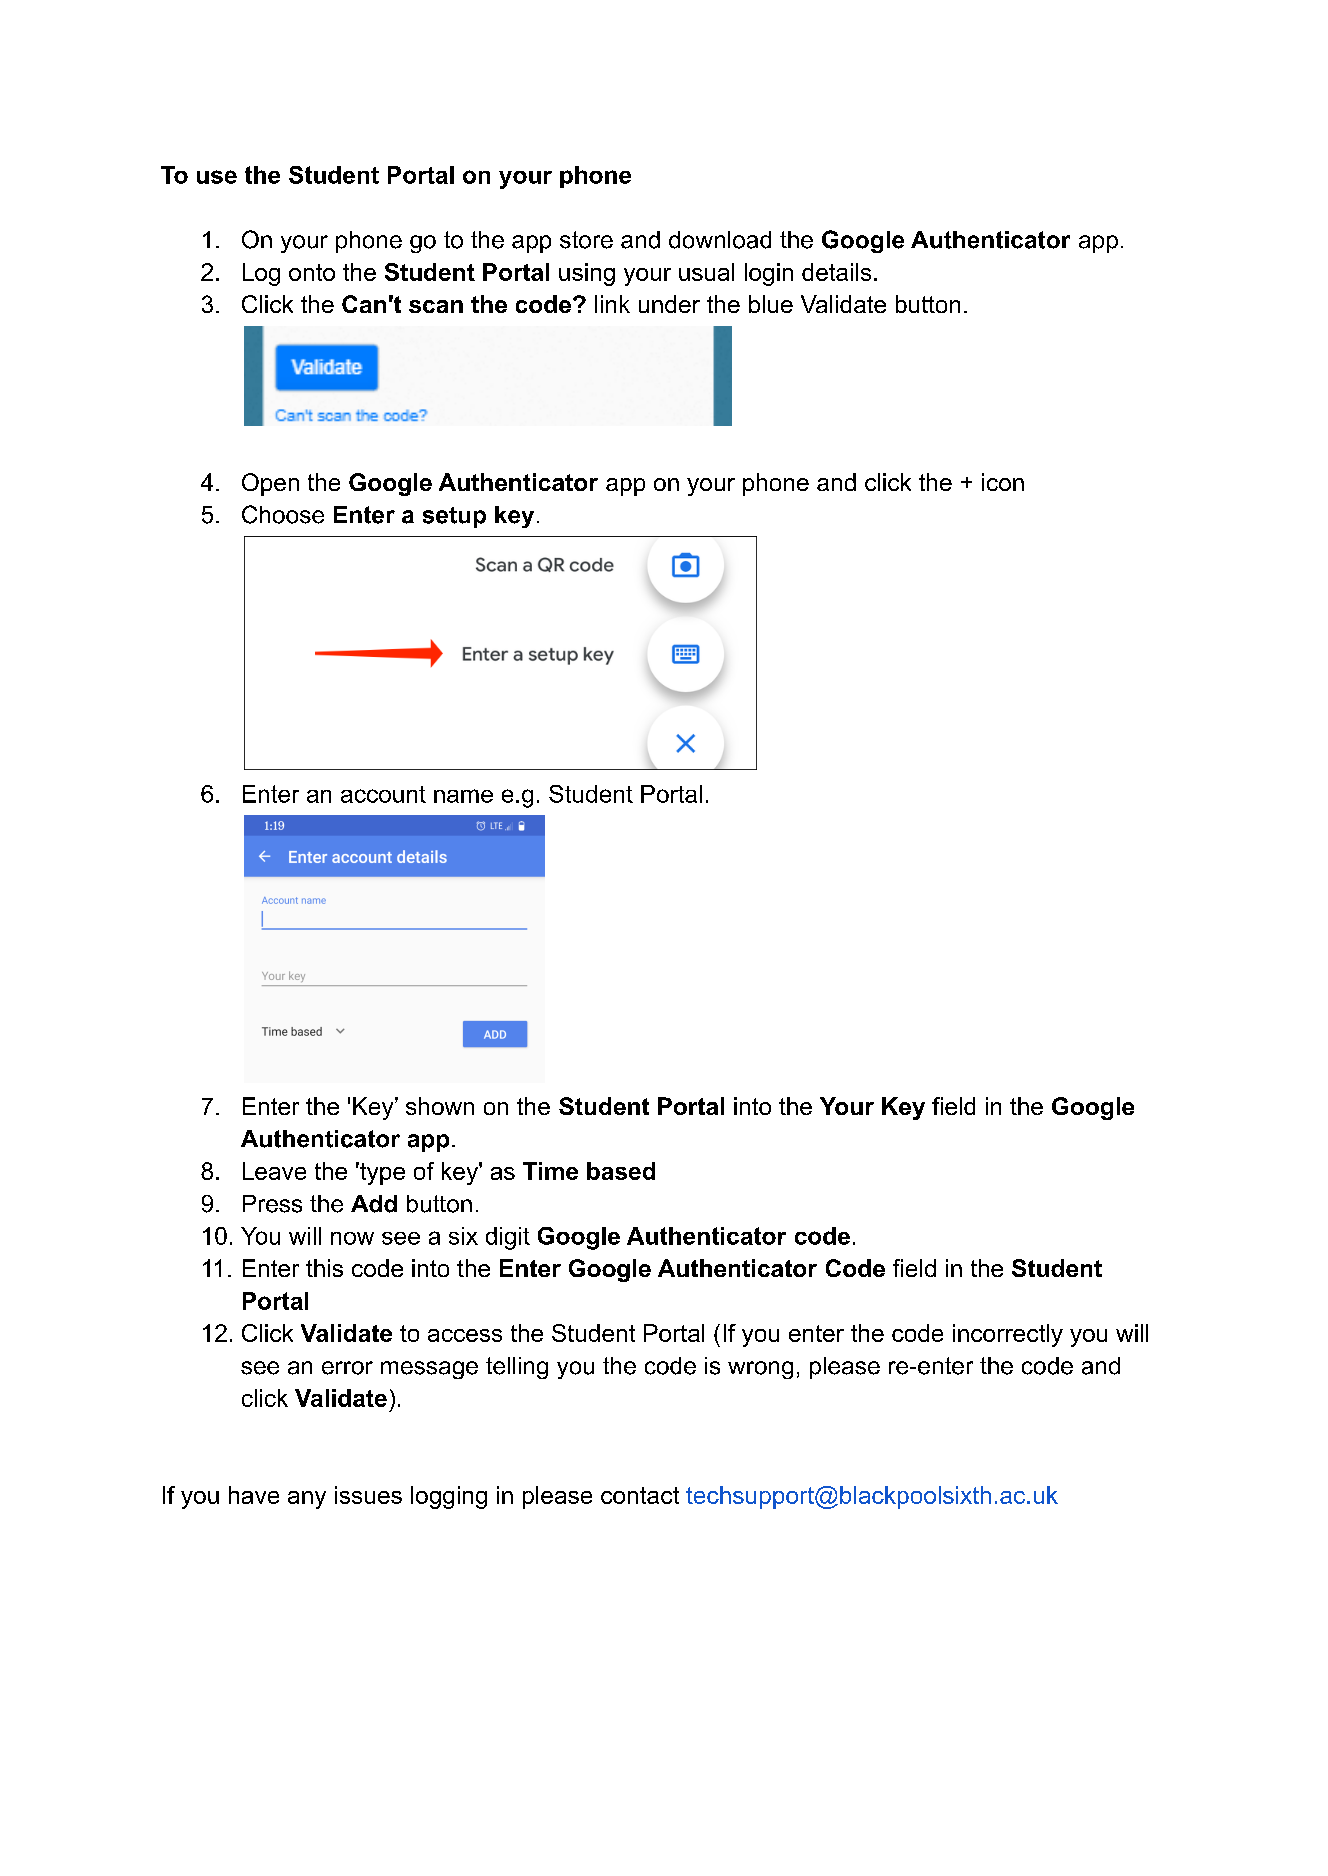  Describe the element at coordinates (283, 514) in the image. I see `Choose` at that location.
